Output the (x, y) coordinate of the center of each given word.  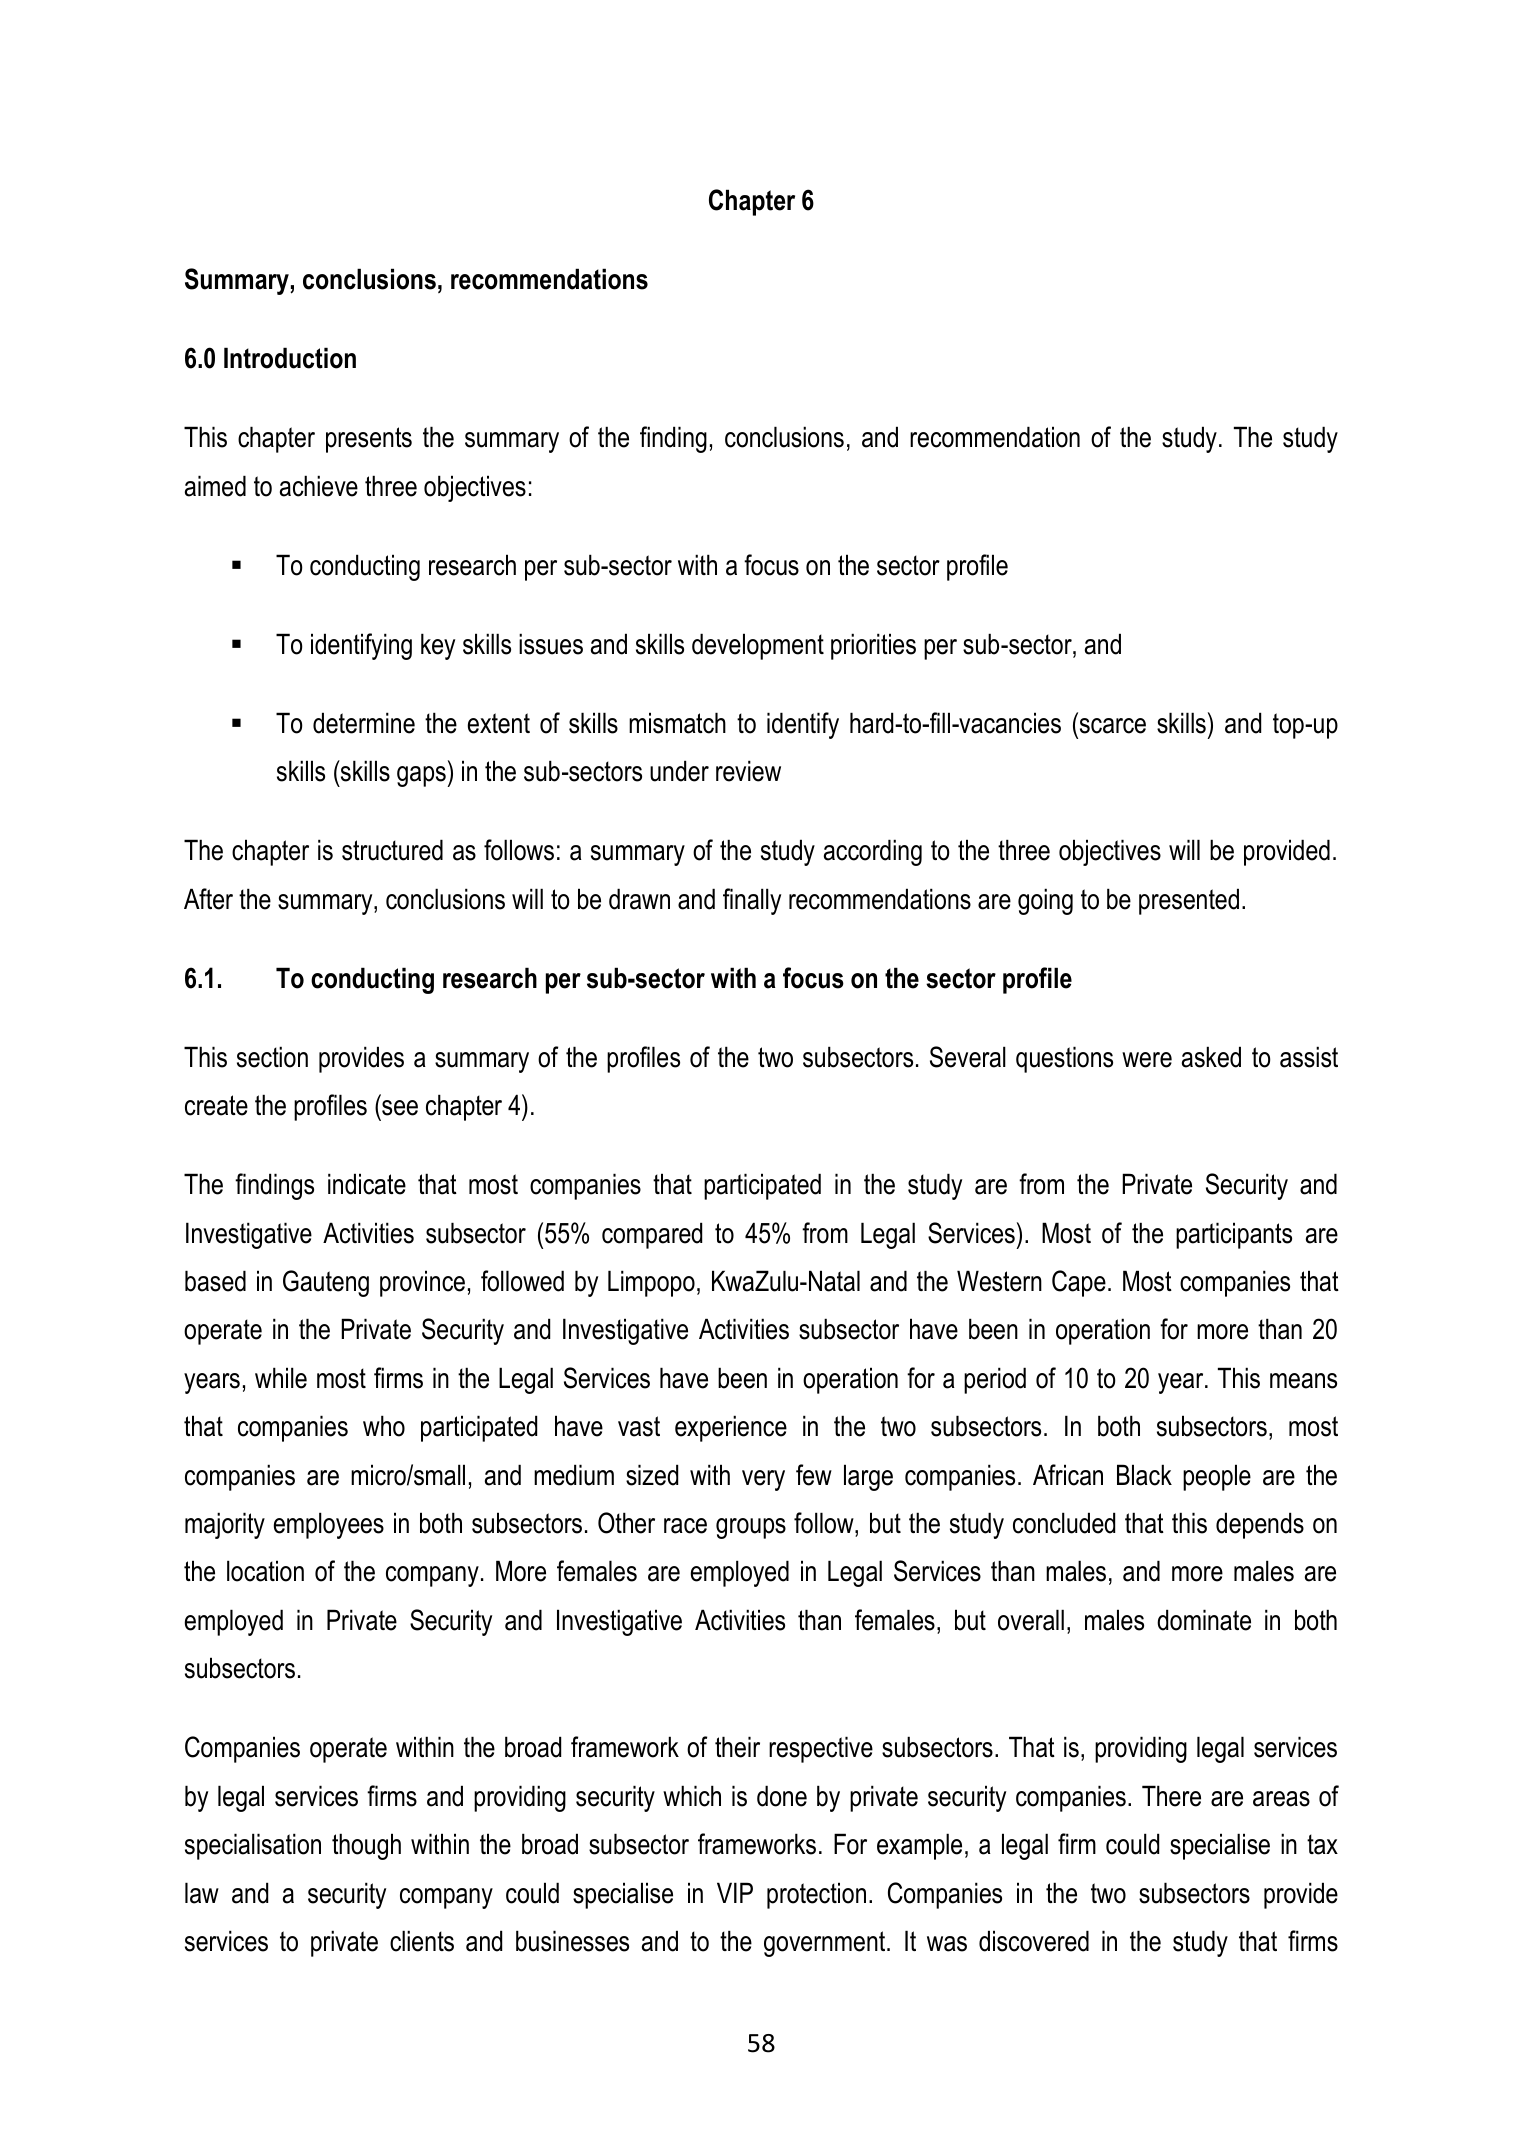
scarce (1113, 726)
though (366, 1846)
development (758, 646)
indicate (367, 1184)
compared (652, 1235)
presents (369, 440)
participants (1234, 1235)
